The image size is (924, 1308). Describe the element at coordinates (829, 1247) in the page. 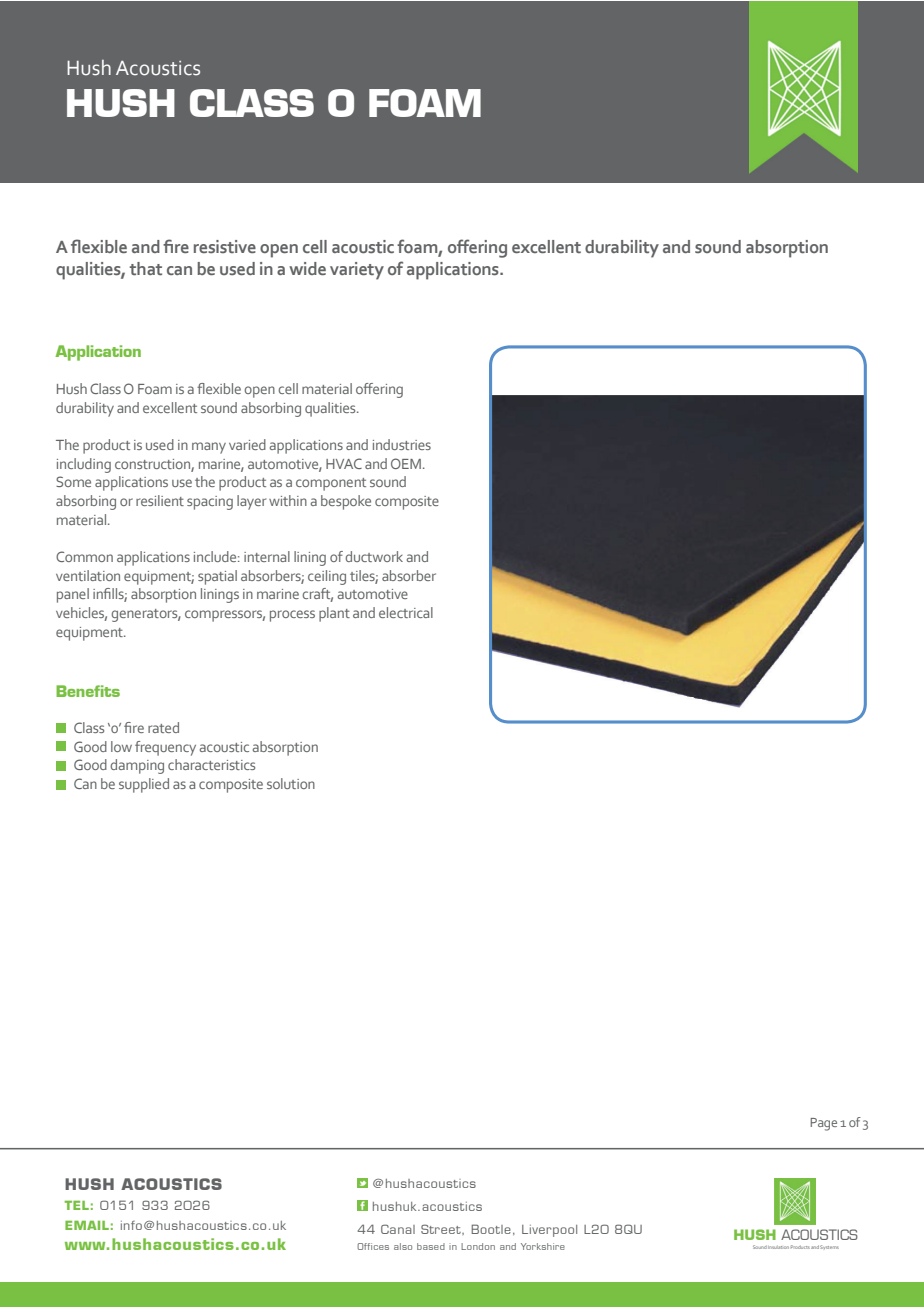

I see `Systems` at that location.
